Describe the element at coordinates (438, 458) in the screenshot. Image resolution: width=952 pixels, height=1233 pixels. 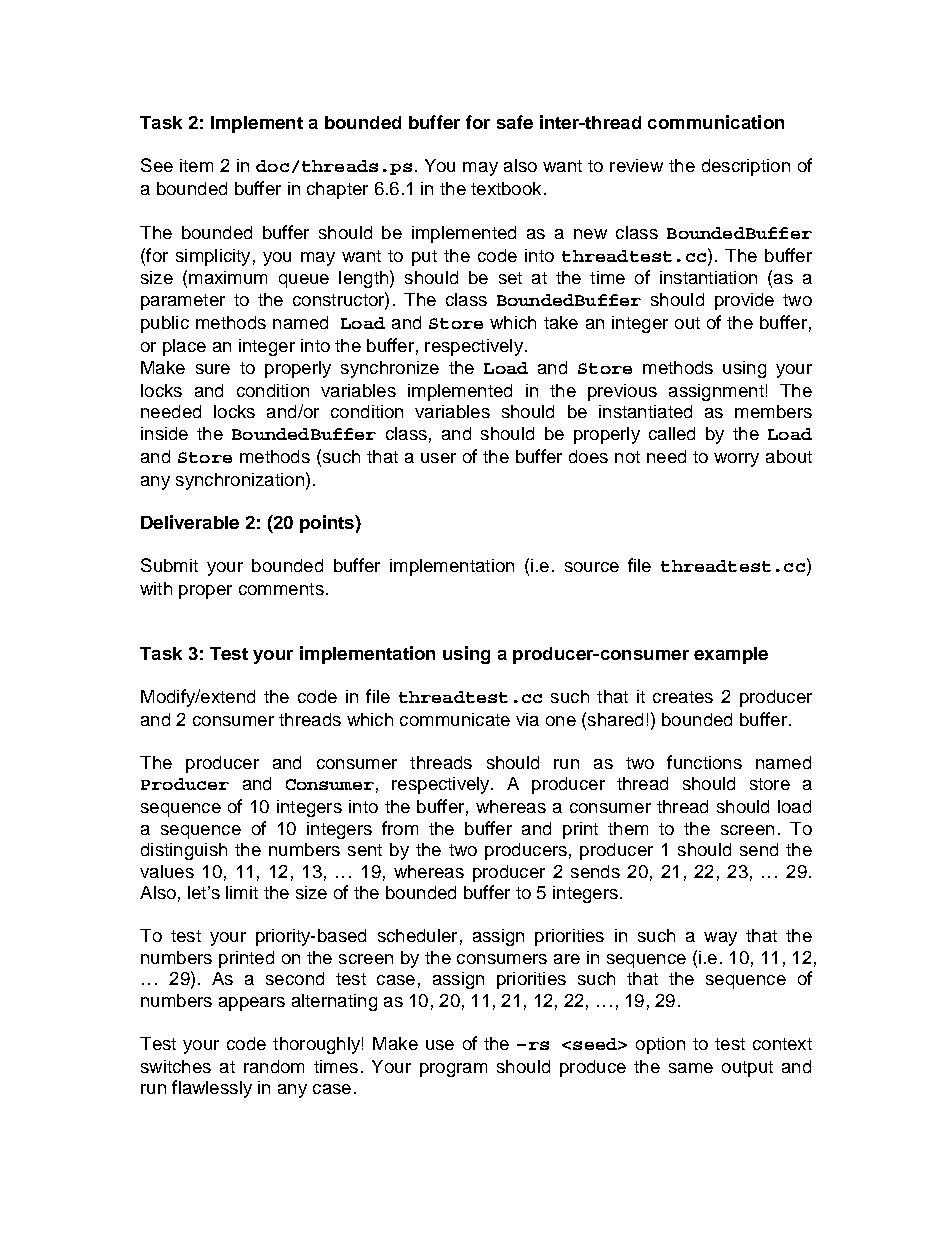
I see `user` at that location.
